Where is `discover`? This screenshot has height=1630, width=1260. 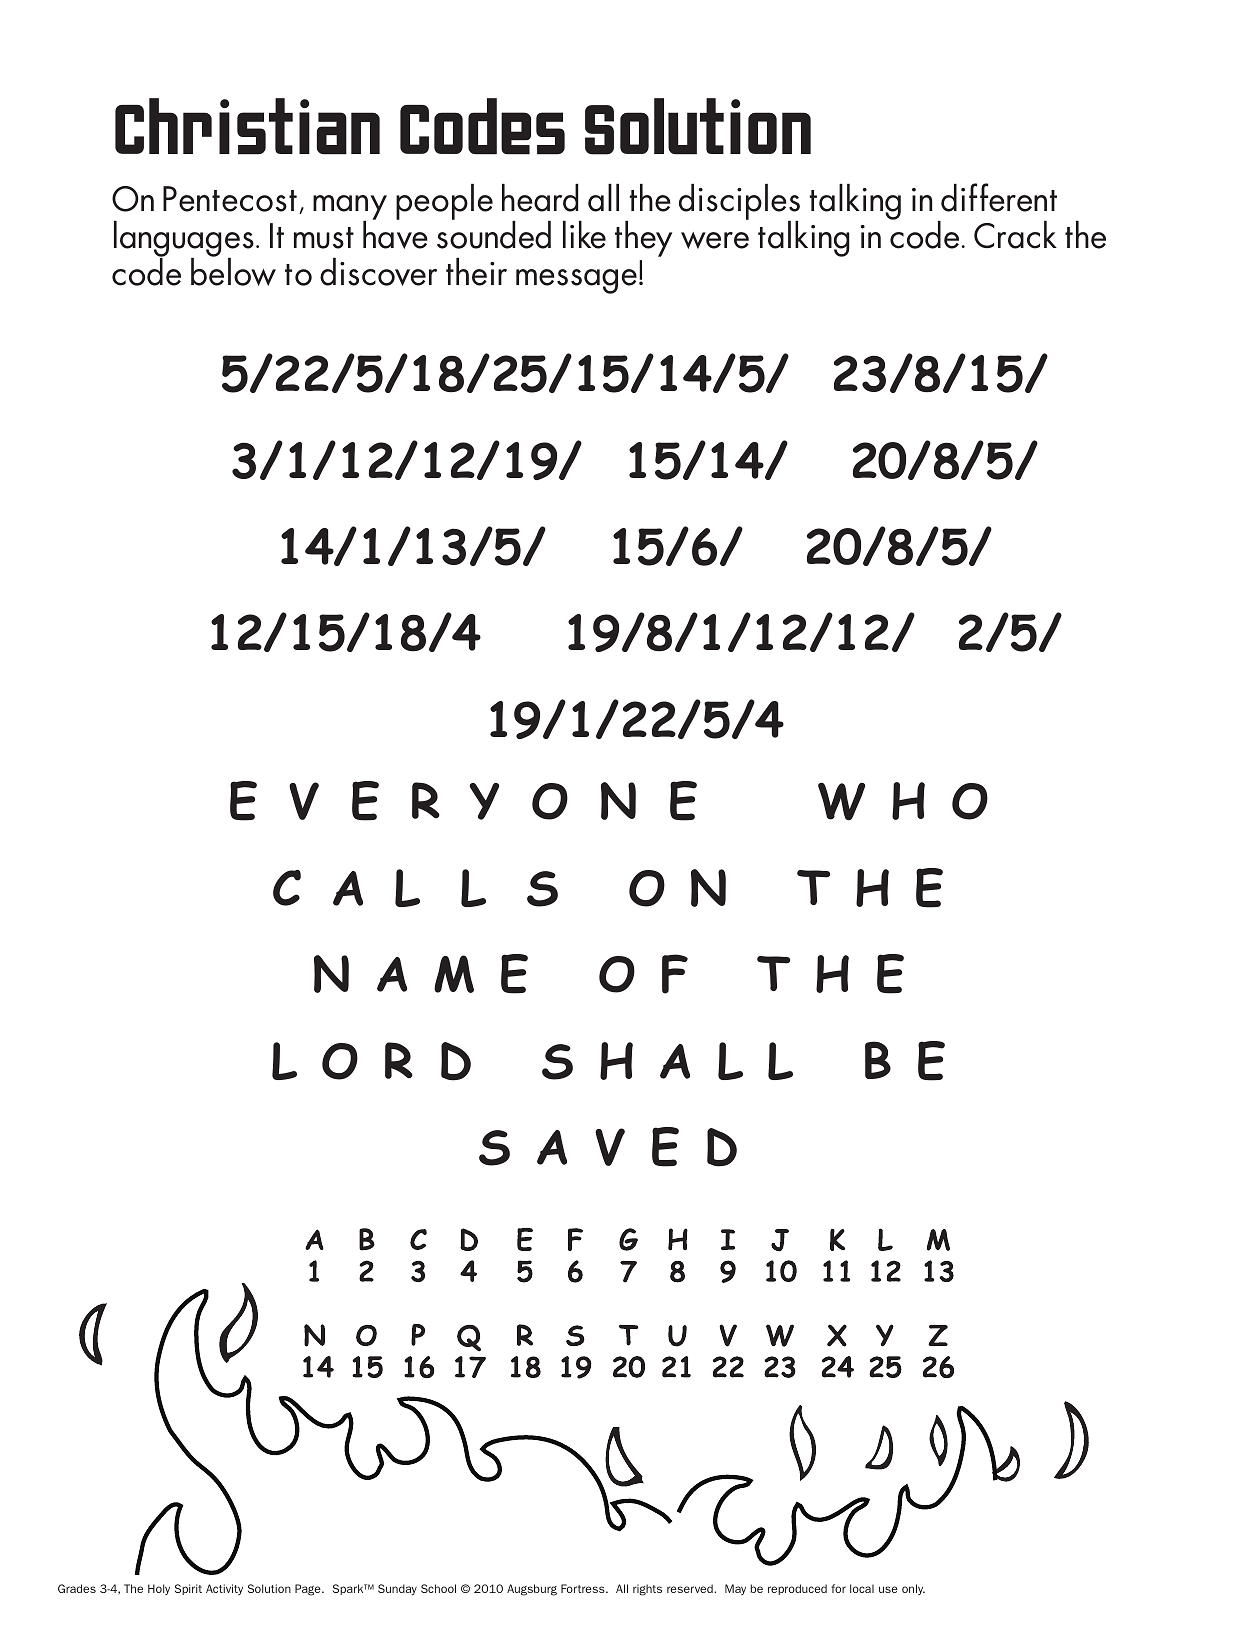 discover is located at coordinates (378, 272).
